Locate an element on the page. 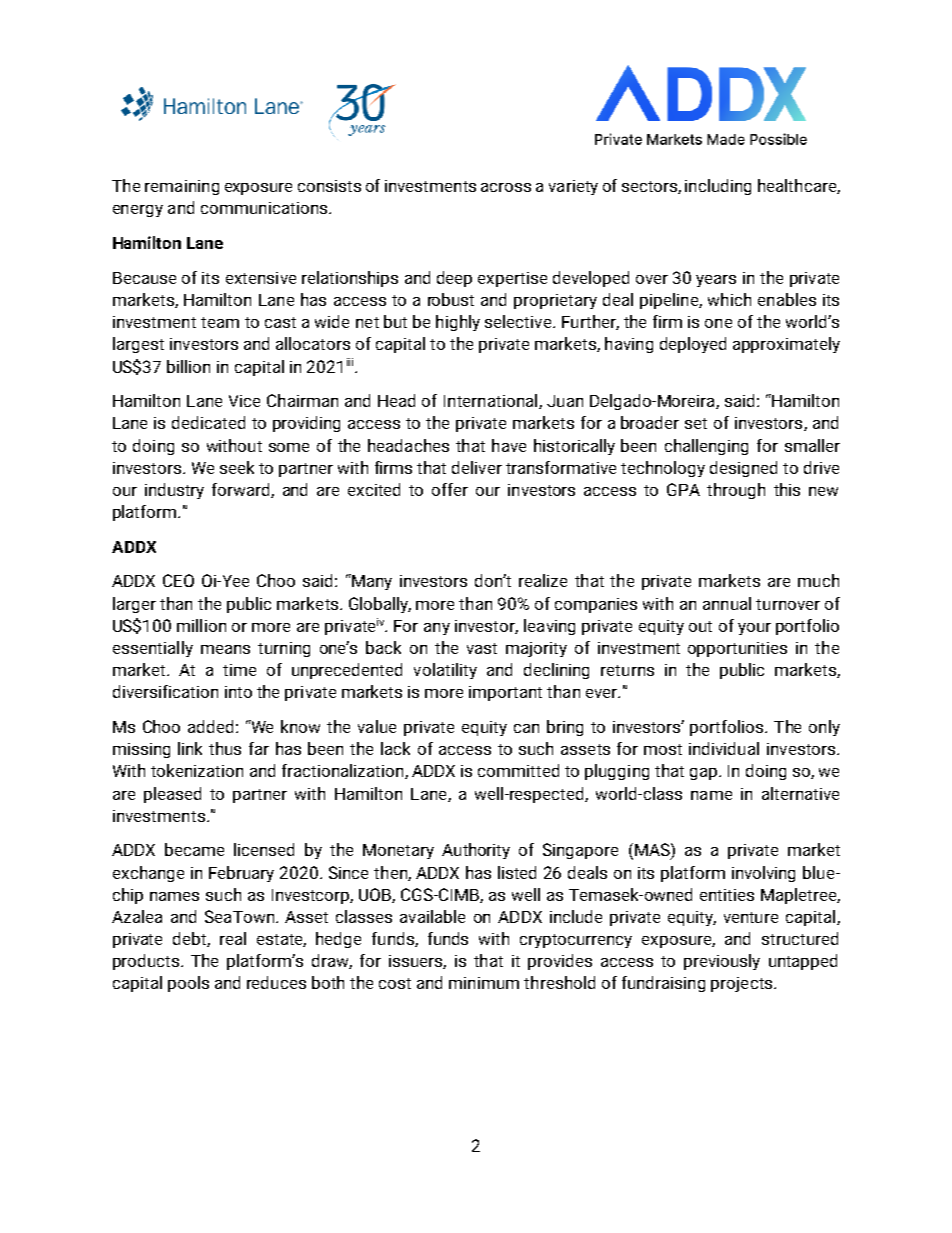 Image resolution: width=952 pixels, height=1233 pixels. seek is located at coordinates (237, 467).
